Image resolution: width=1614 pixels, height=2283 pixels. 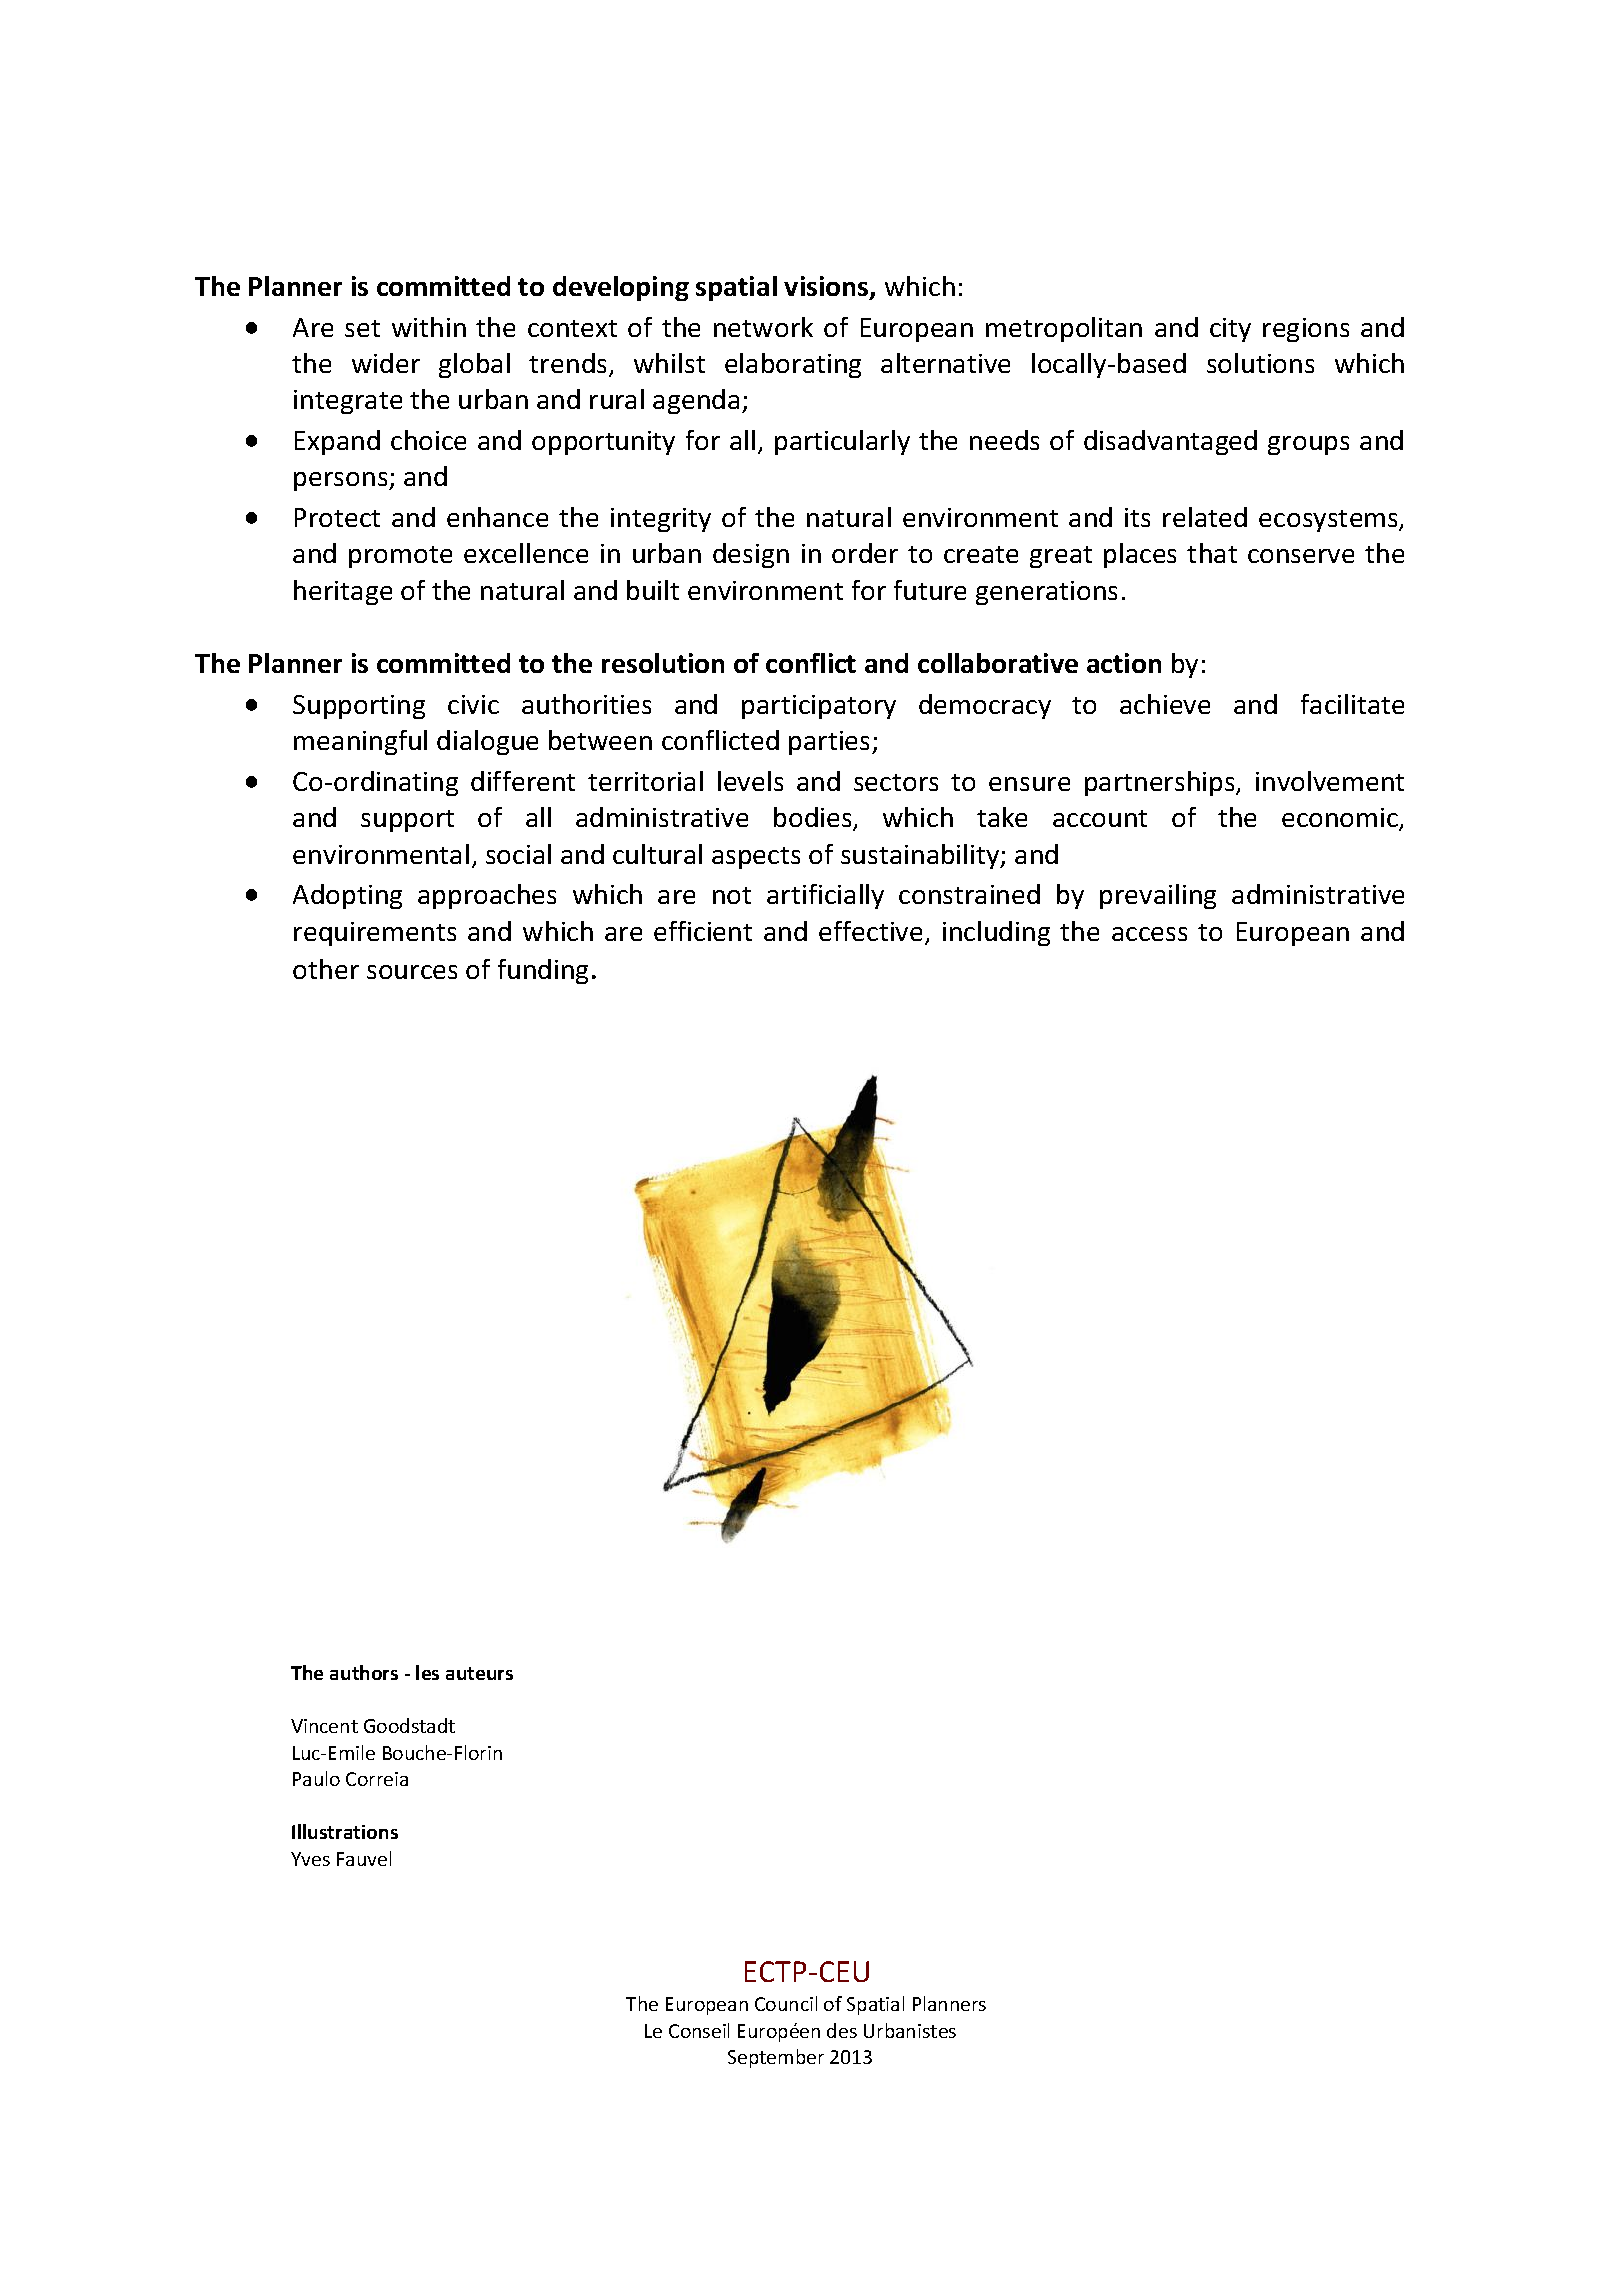 What do you see at coordinates (776, 2058) in the screenshot?
I see `September` at bounding box center [776, 2058].
